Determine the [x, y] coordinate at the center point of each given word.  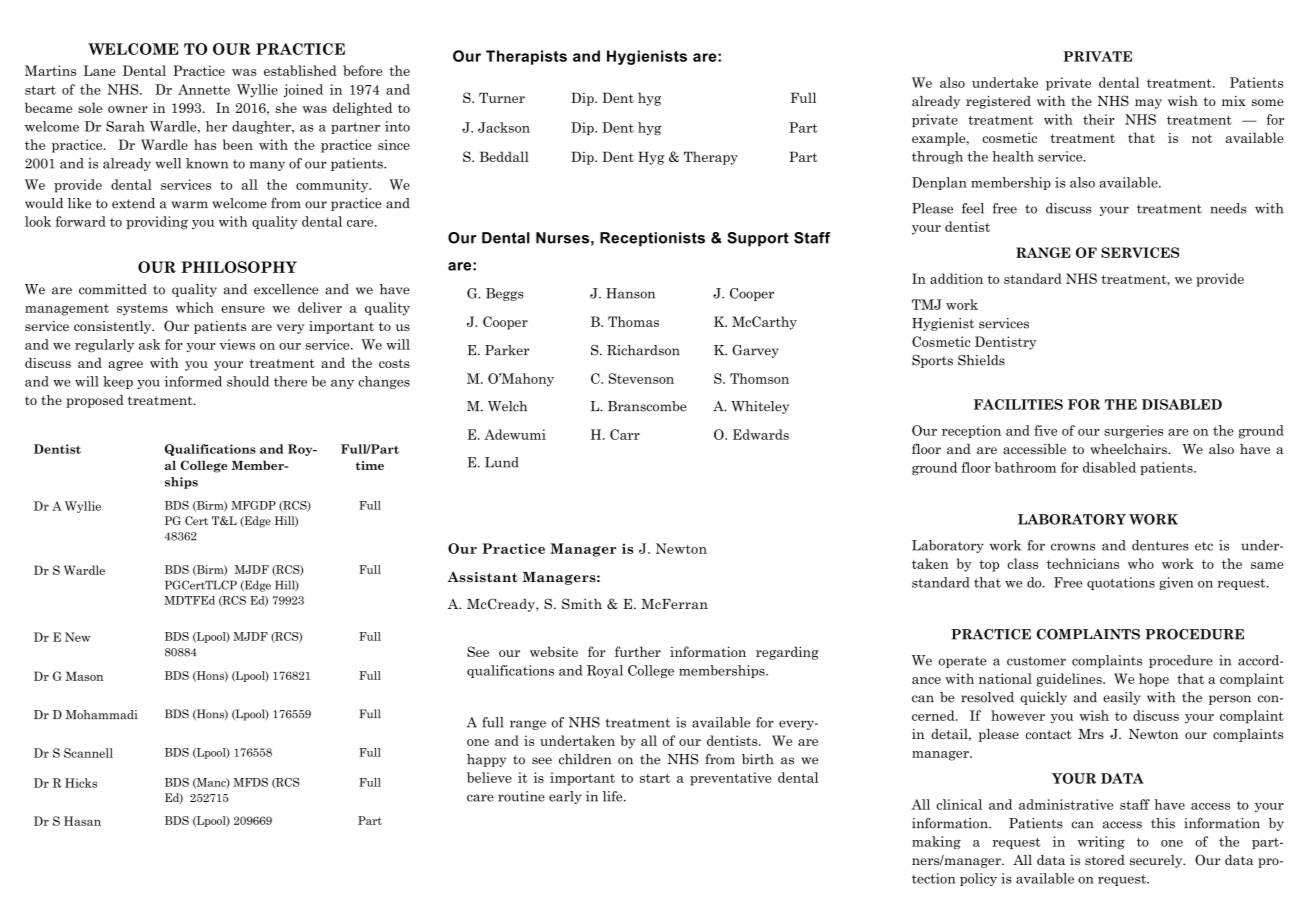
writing [1101, 843]
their [1099, 119]
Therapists [526, 57]
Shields [981, 360]
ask [150, 344]
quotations [1121, 583]
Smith [582, 603]
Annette [204, 89]
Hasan [82, 821]
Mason [84, 676]
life [614, 796]
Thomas [633, 321]
